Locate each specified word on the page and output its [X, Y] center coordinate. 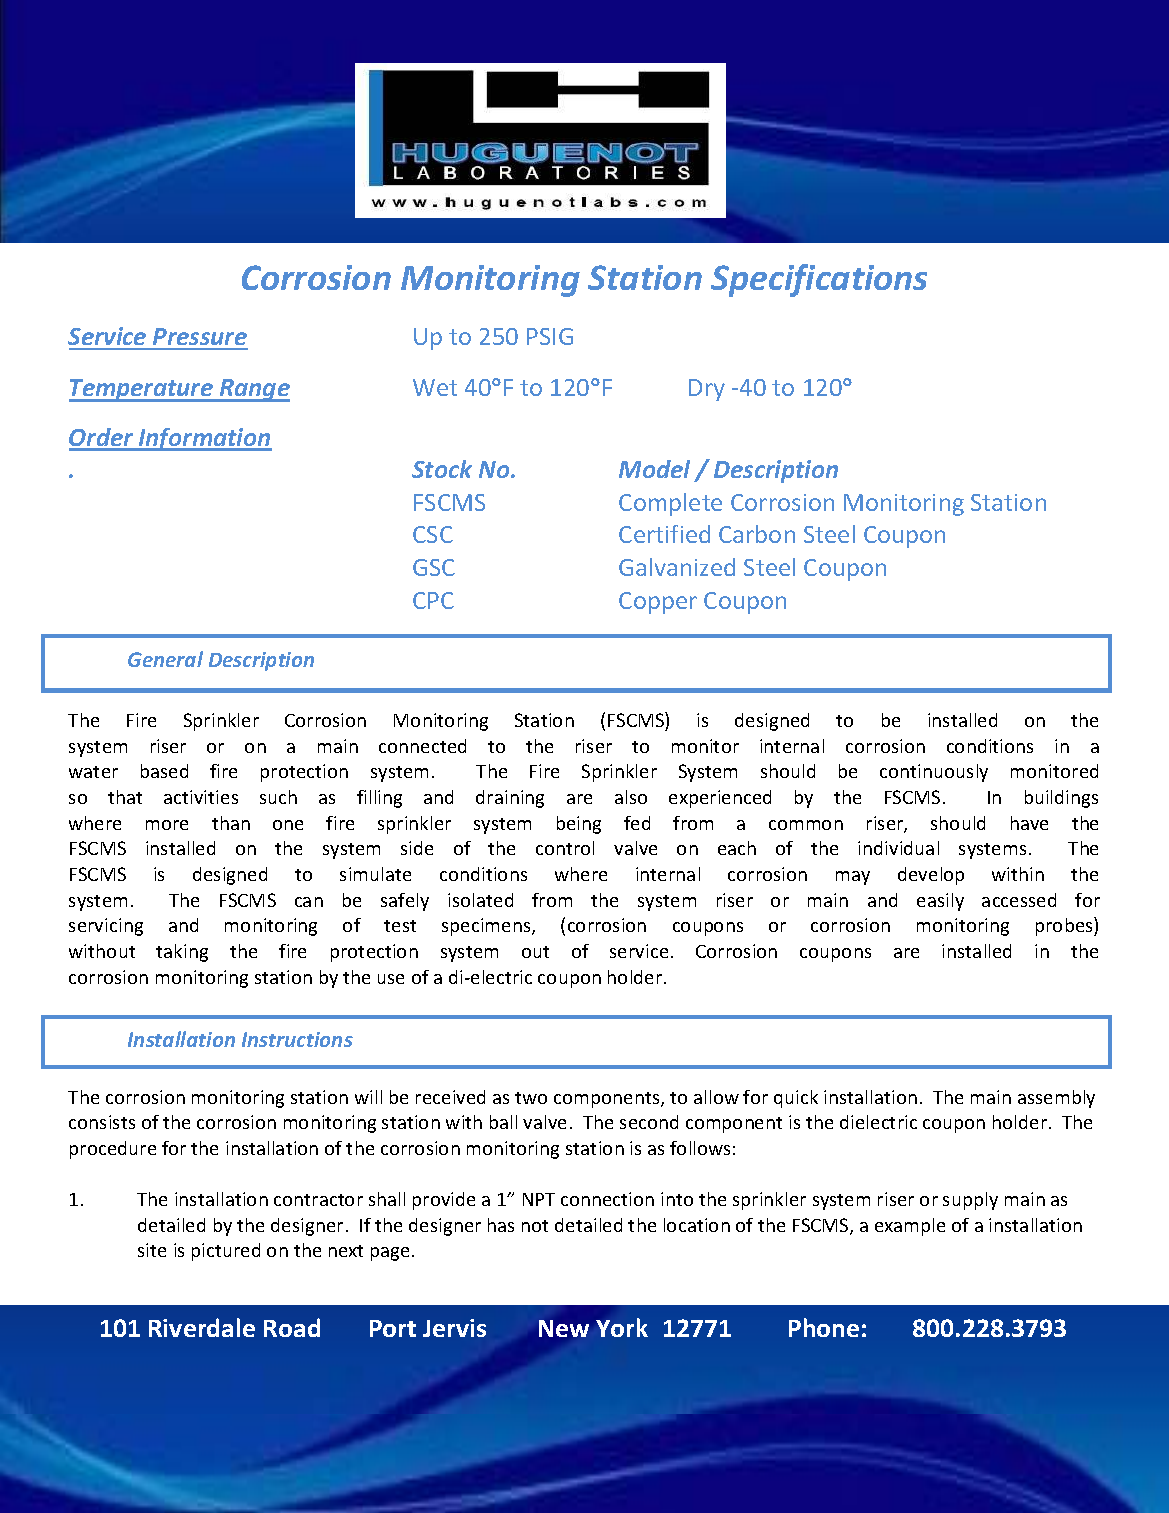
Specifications [819, 280]
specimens [487, 927]
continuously [934, 773]
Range [254, 390]
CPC [433, 600]
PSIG [550, 336]
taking [182, 953]
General [165, 659]
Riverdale [202, 1327]
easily [940, 902]
